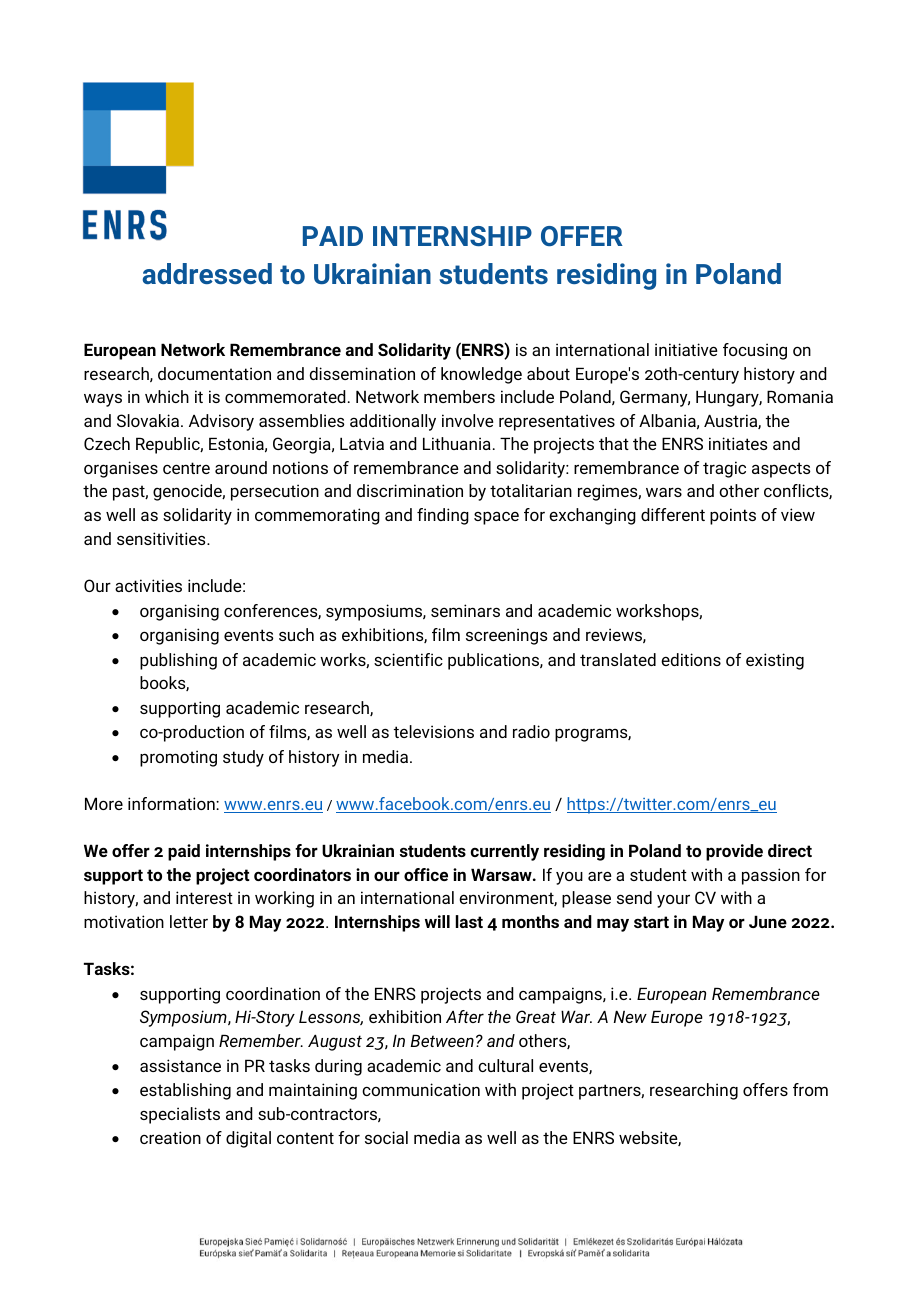 The height and width of the screenshot is (1309, 924). What do you see at coordinates (207, 273) in the screenshot?
I see `addressed` at bounding box center [207, 273].
